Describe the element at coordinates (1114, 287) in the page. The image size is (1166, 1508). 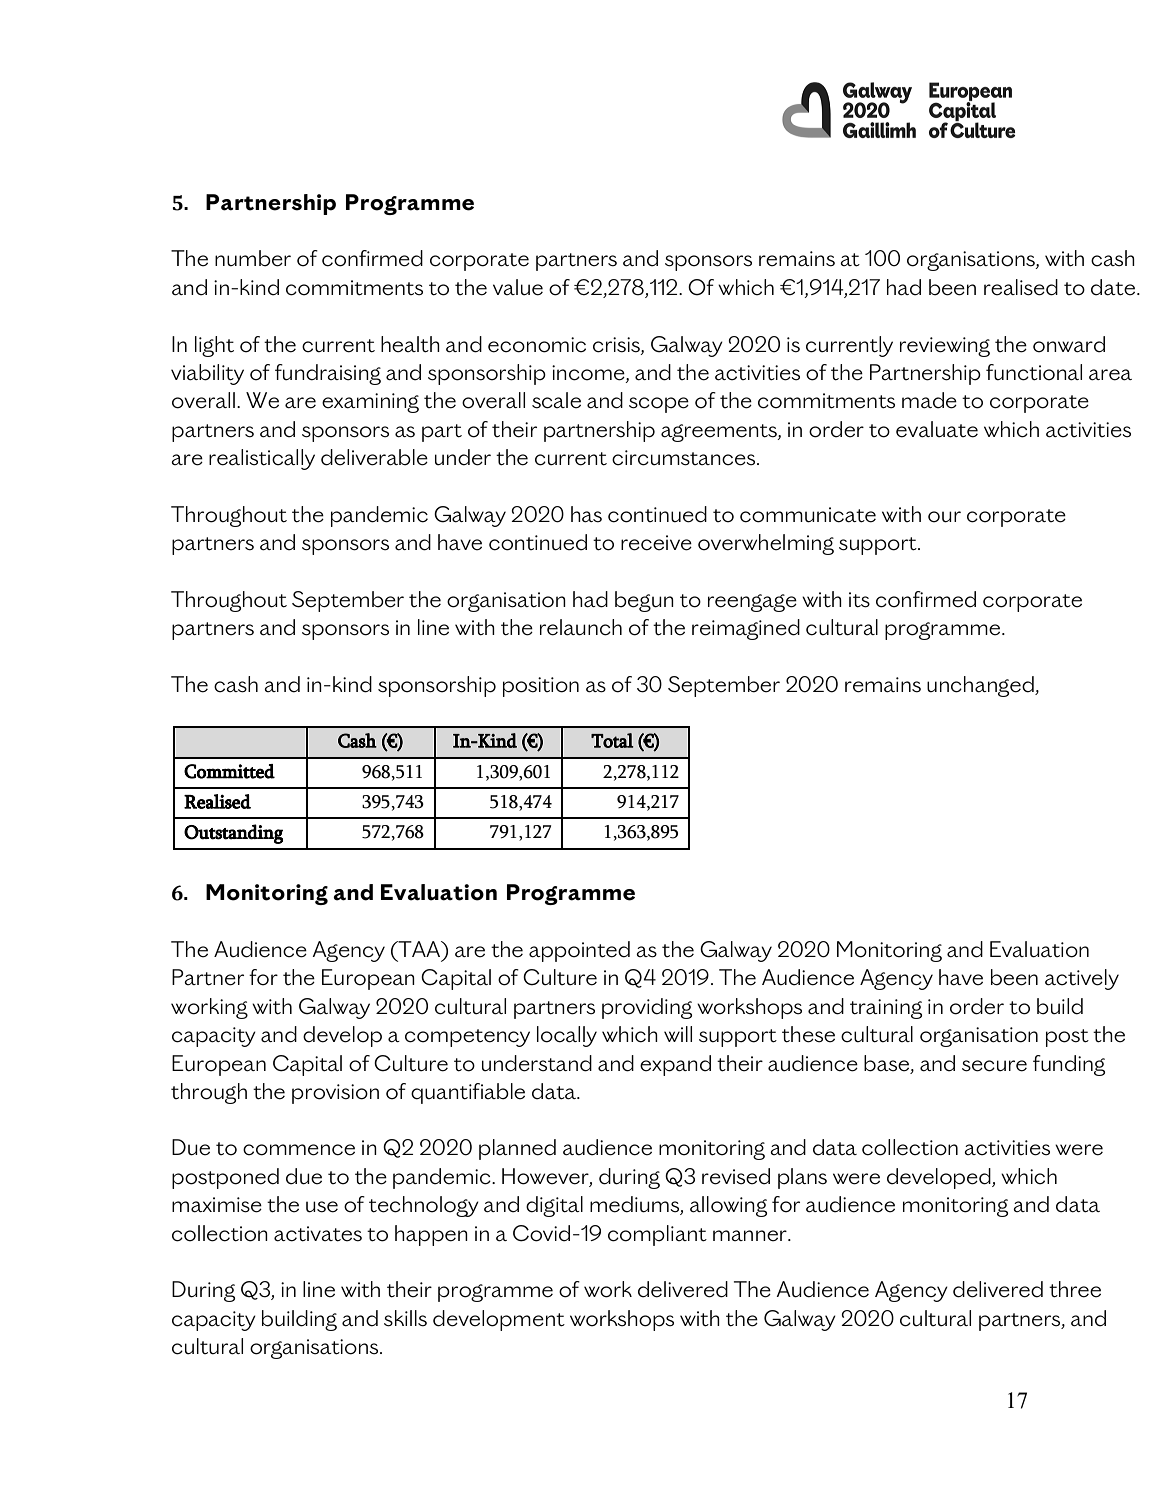
I see `date` at that location.
